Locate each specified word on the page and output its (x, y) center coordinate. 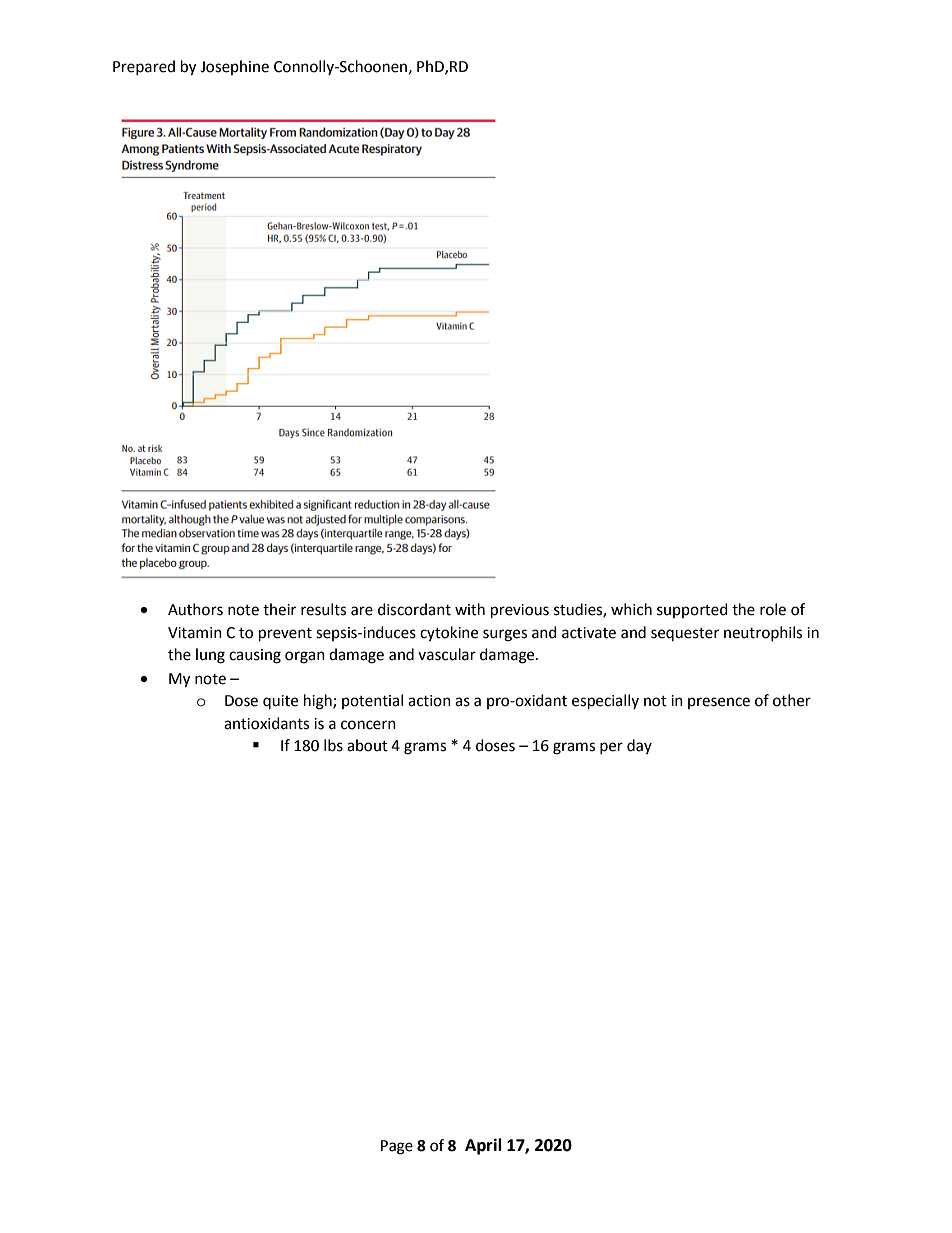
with (470, 609)
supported (692, 610)
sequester (685, 634)
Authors (195, 609)
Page (397, 1147)
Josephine (234, 67)
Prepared (144, 67)
